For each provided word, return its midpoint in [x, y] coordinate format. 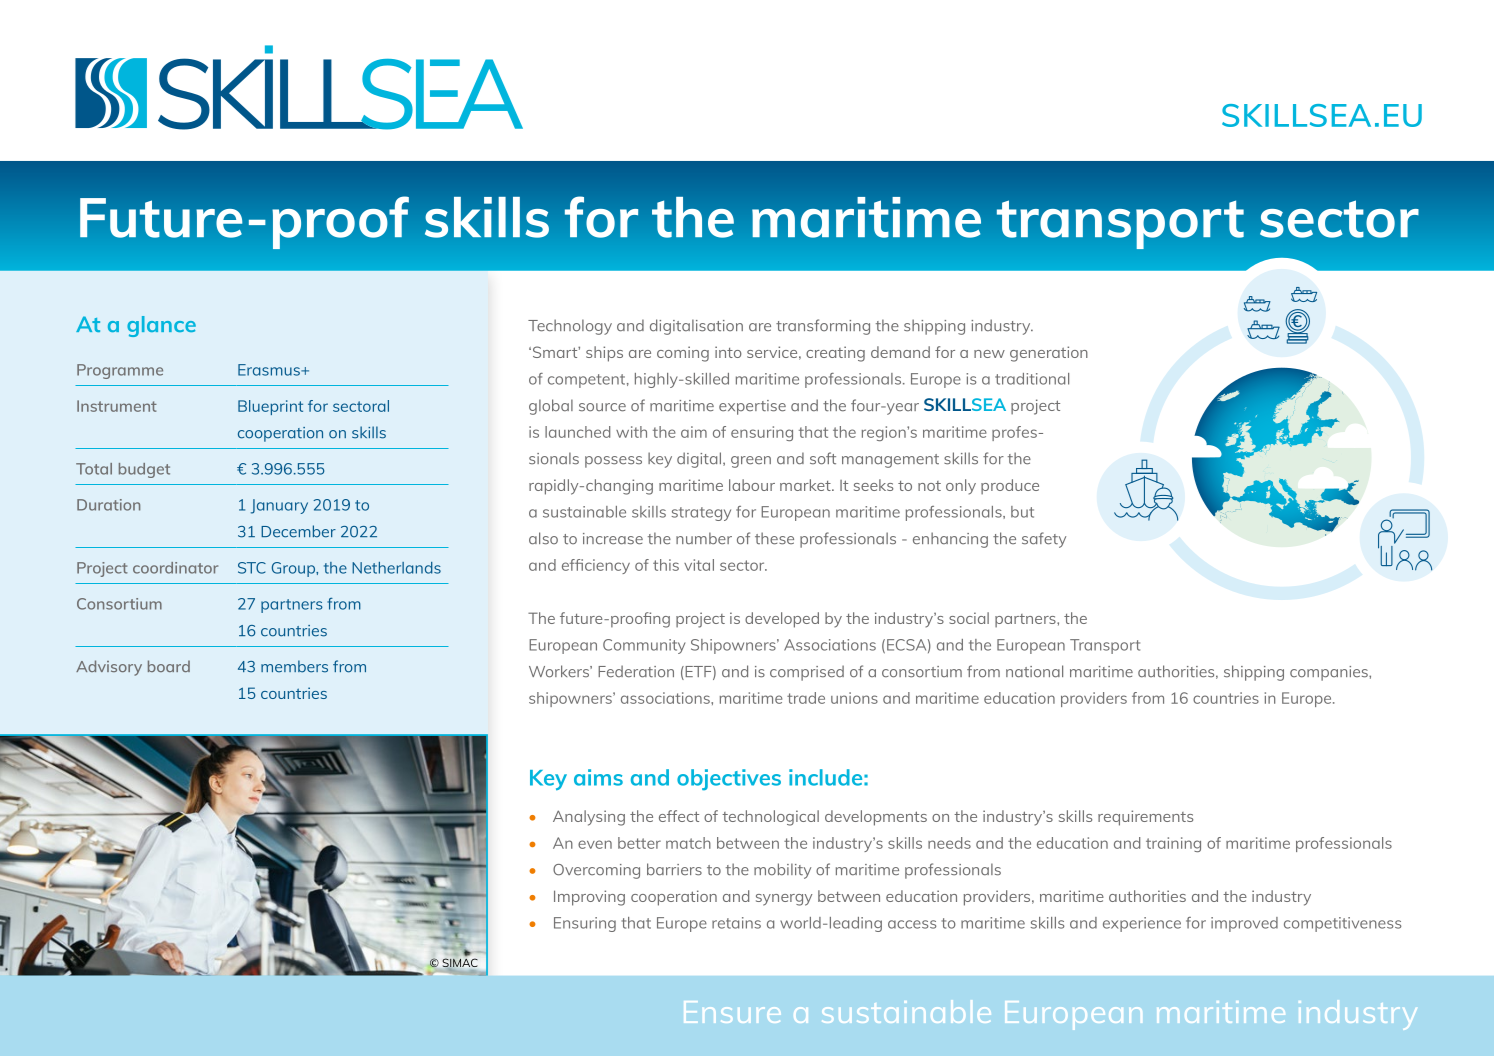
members [294, 666]
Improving [589, 898]
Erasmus [270, 370]
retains [736, 923]
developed [782, 620]
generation [1049, 354]
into [728, 352]
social [969, 618]
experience [1142, 924]
